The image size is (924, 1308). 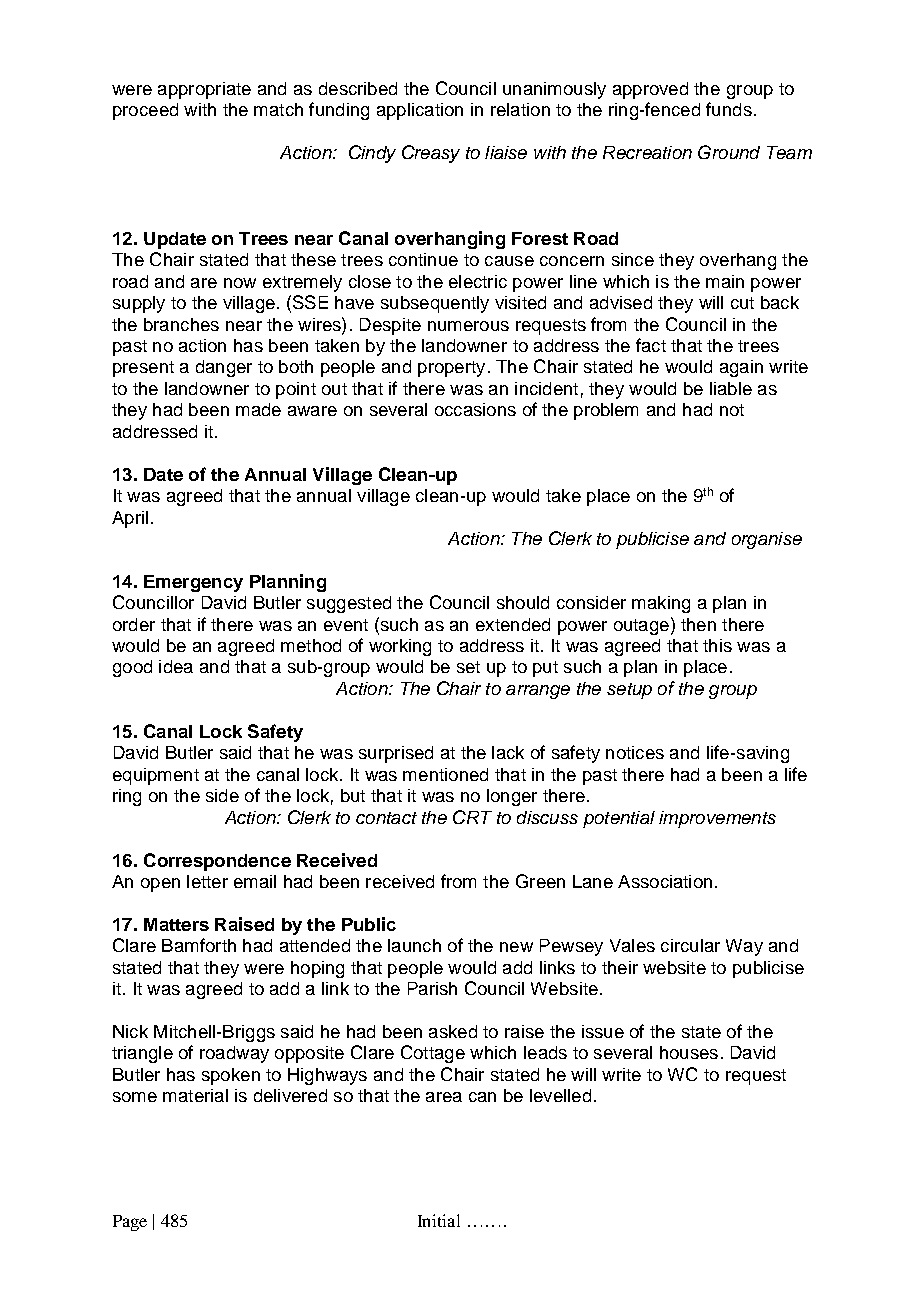 I want to click on Correspondence, so click(x=217, y=862).
